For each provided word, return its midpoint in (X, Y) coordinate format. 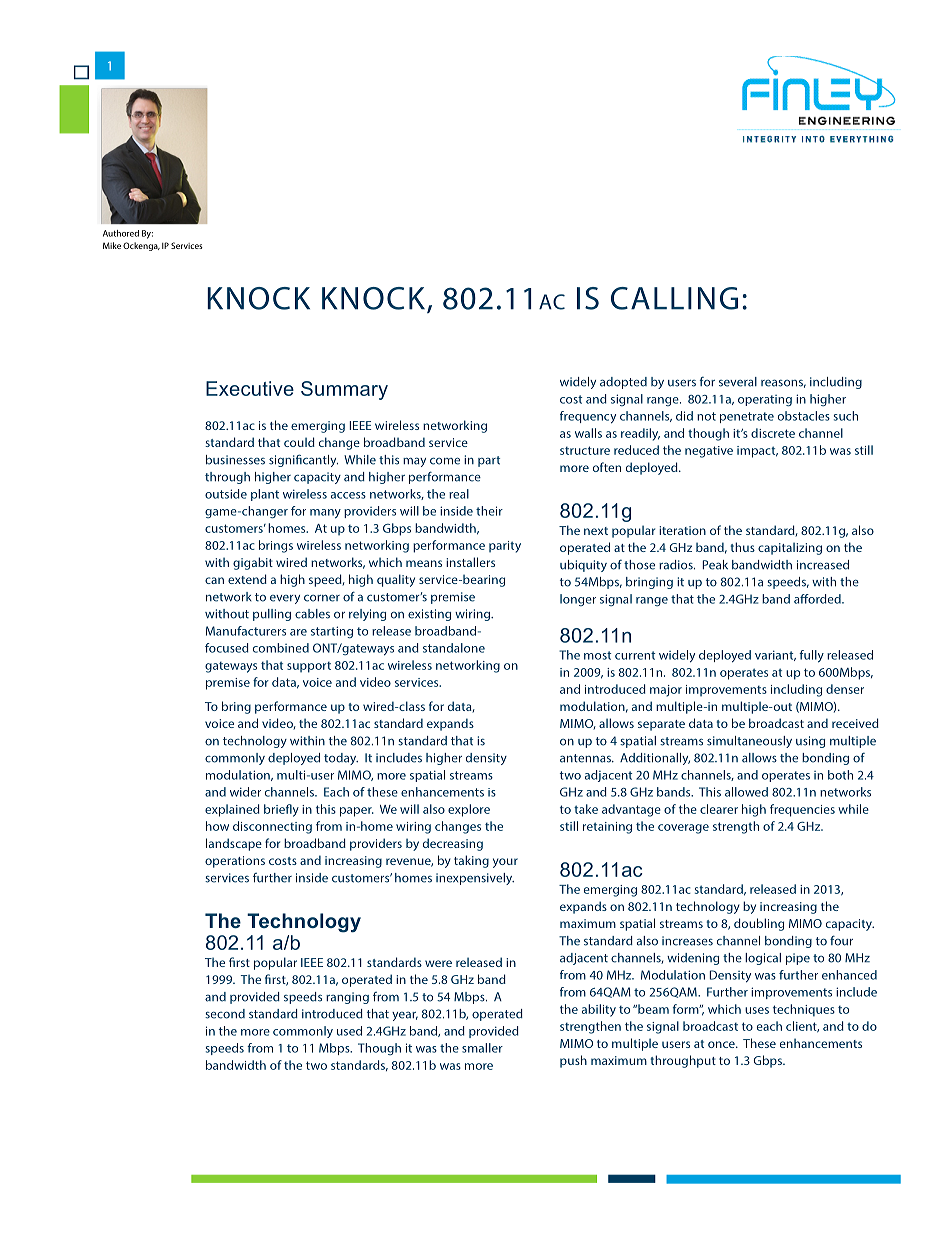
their (489, 511)
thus (742, 547)
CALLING (674, 298)
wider (245, 792)
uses (757, 1010)
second (225, 1014)
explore (469, 810)
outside (226, 494)
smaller (482, 1048)
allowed (746, 792)
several (738, 382)
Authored (121, 233)
